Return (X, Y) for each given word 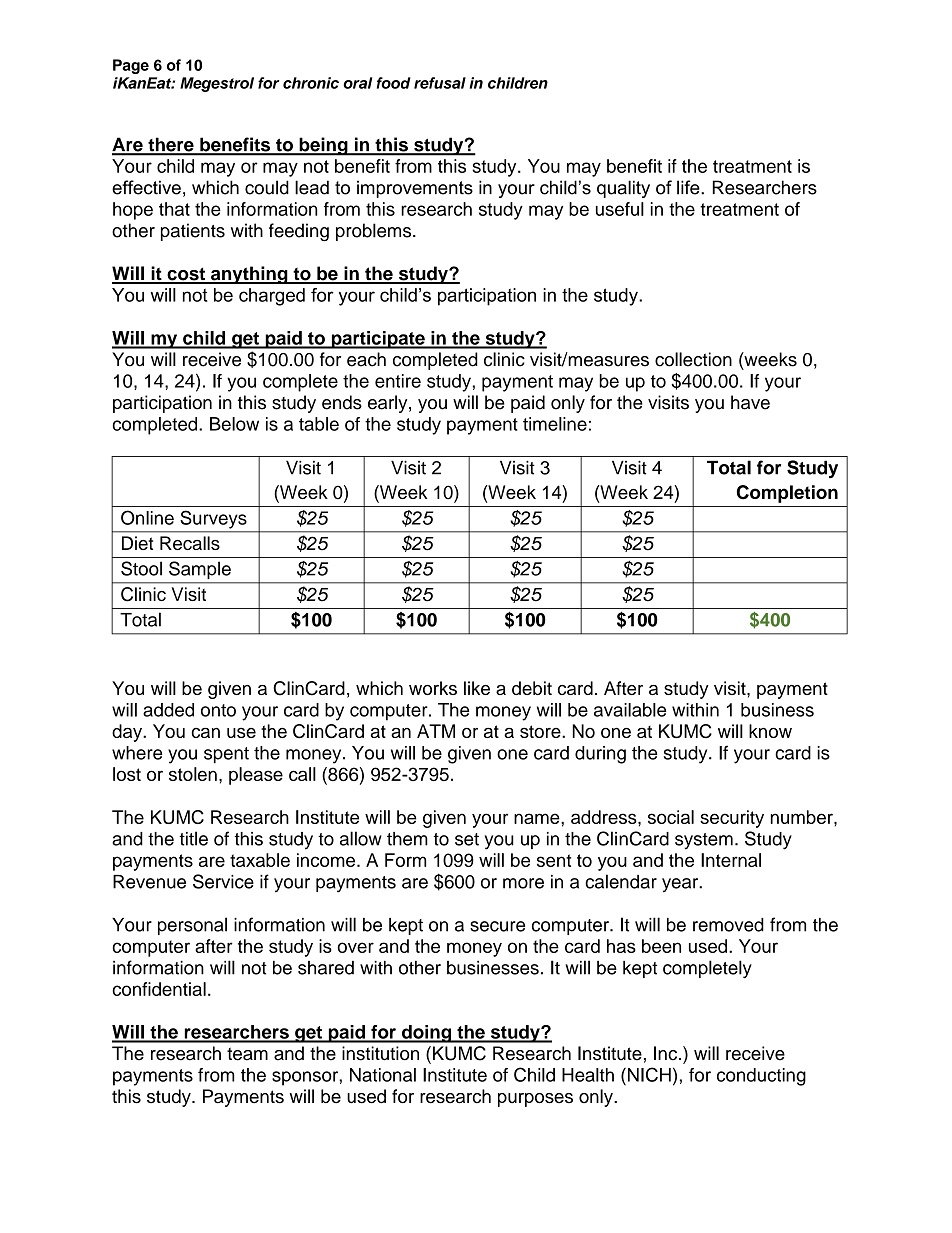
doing (427, 1034)
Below (234, 424)
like (477, 688)
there (171, 146)
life (689, 187)
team (247, 1054)
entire (398, 381)
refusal (440, 83)
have (750, 402)
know (770, 731)
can (206, 732)
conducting (761, 1077)
